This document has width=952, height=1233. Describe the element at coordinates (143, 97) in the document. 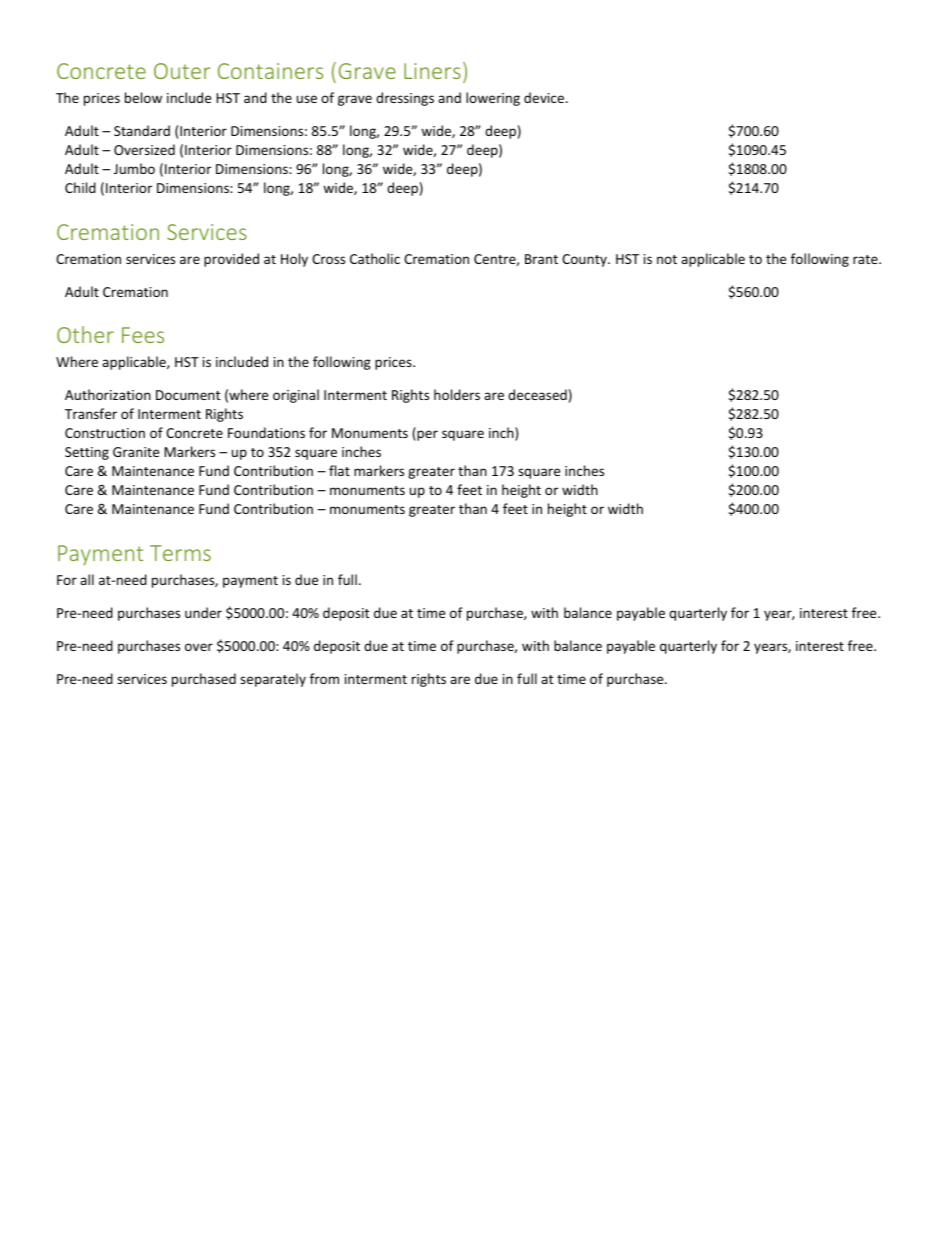

I see `below` at that location.
